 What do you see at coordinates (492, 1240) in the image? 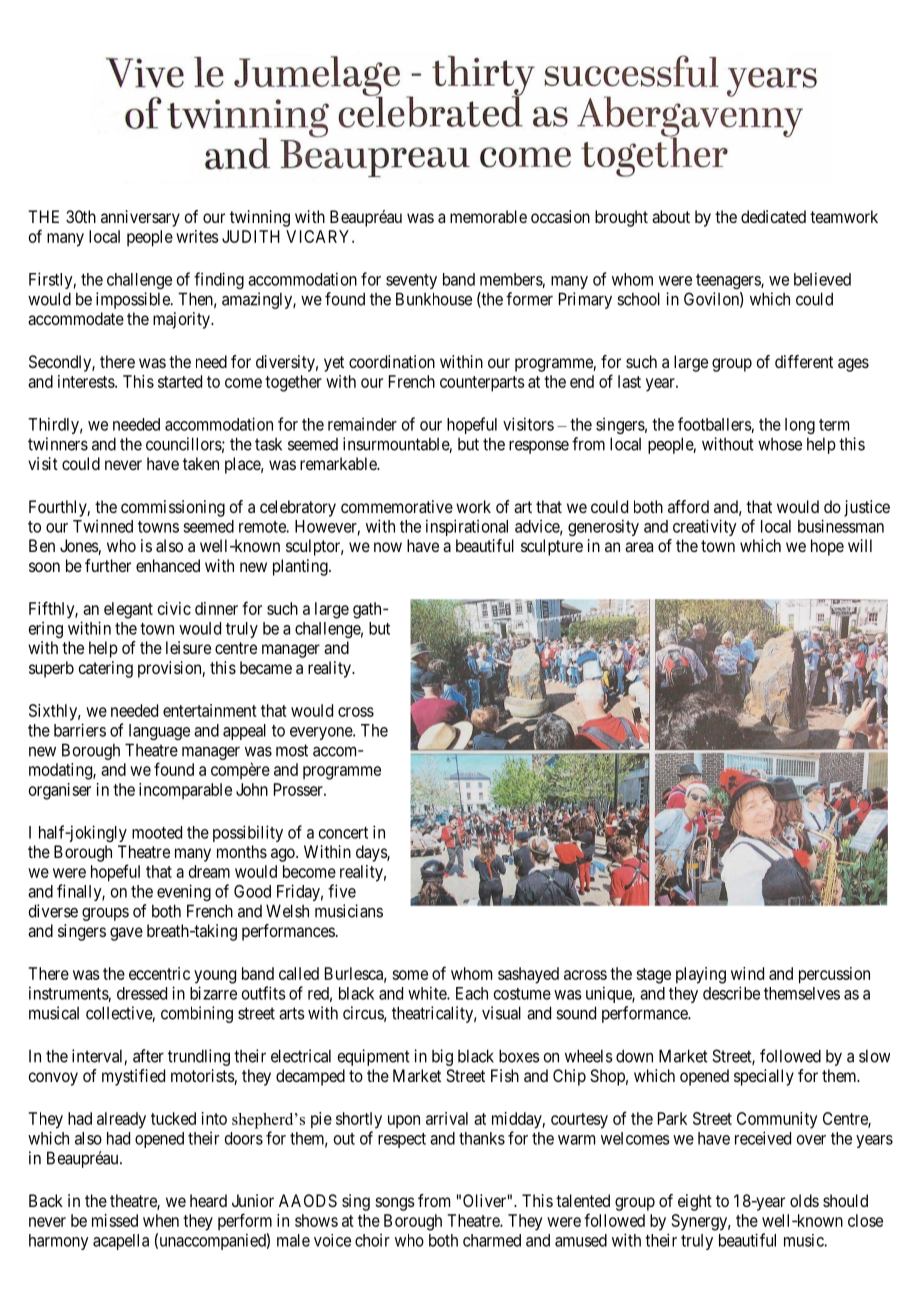
I see `charmed` at bounding box center [492, 1240].
